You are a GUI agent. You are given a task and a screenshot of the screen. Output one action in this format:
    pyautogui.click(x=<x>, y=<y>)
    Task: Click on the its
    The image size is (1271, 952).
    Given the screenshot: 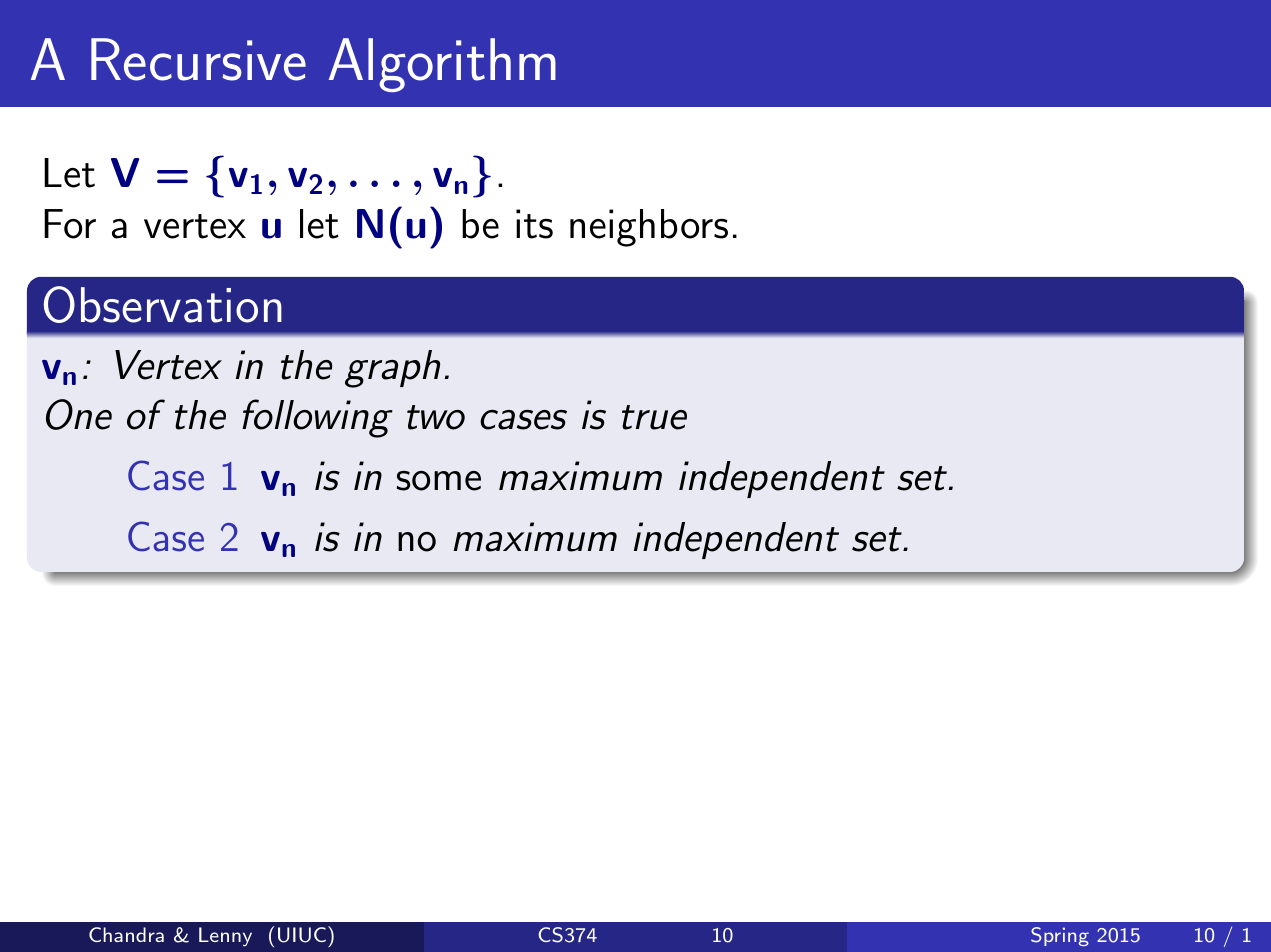 What is the action you would take?
    pyautogui.click(x=534, y=224)
